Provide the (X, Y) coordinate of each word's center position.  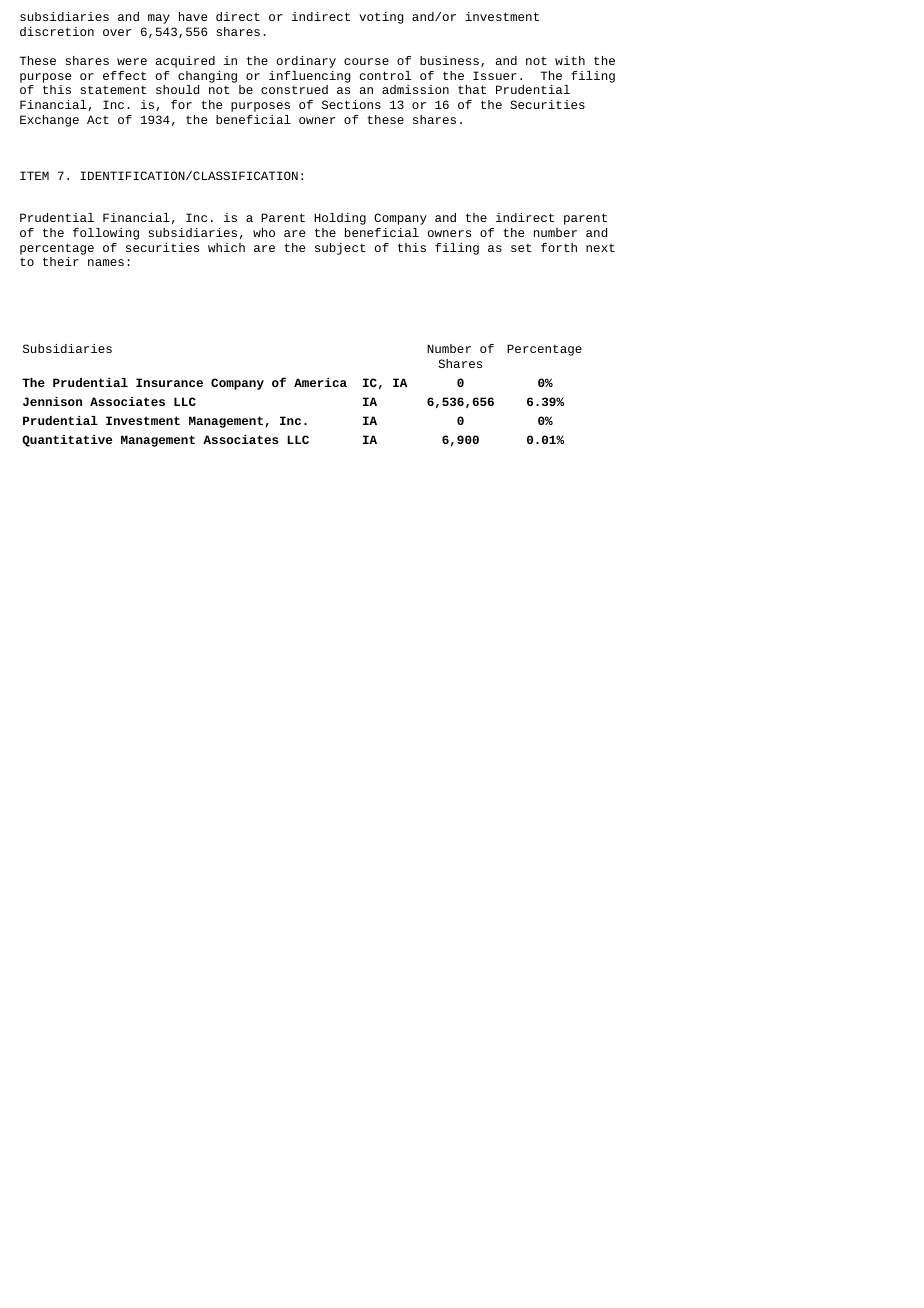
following (106, 234)
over (117, 32)
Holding (340, 219)
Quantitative (67, 441)
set (521, 248)
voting (381, 18)
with (570, 60)
